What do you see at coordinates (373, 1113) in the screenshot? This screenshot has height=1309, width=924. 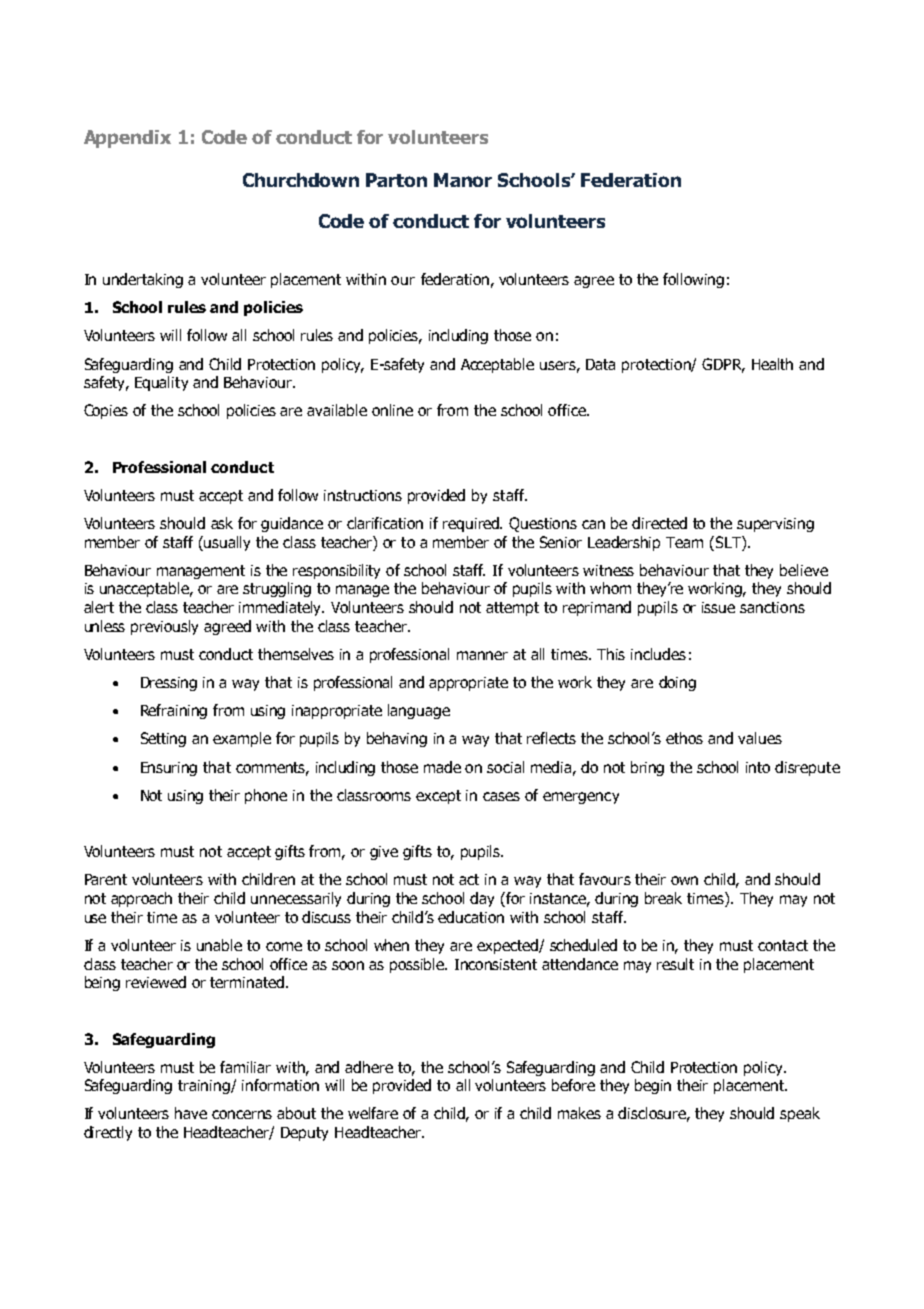 I see `welfare` at bounding box center [373, 1113].
